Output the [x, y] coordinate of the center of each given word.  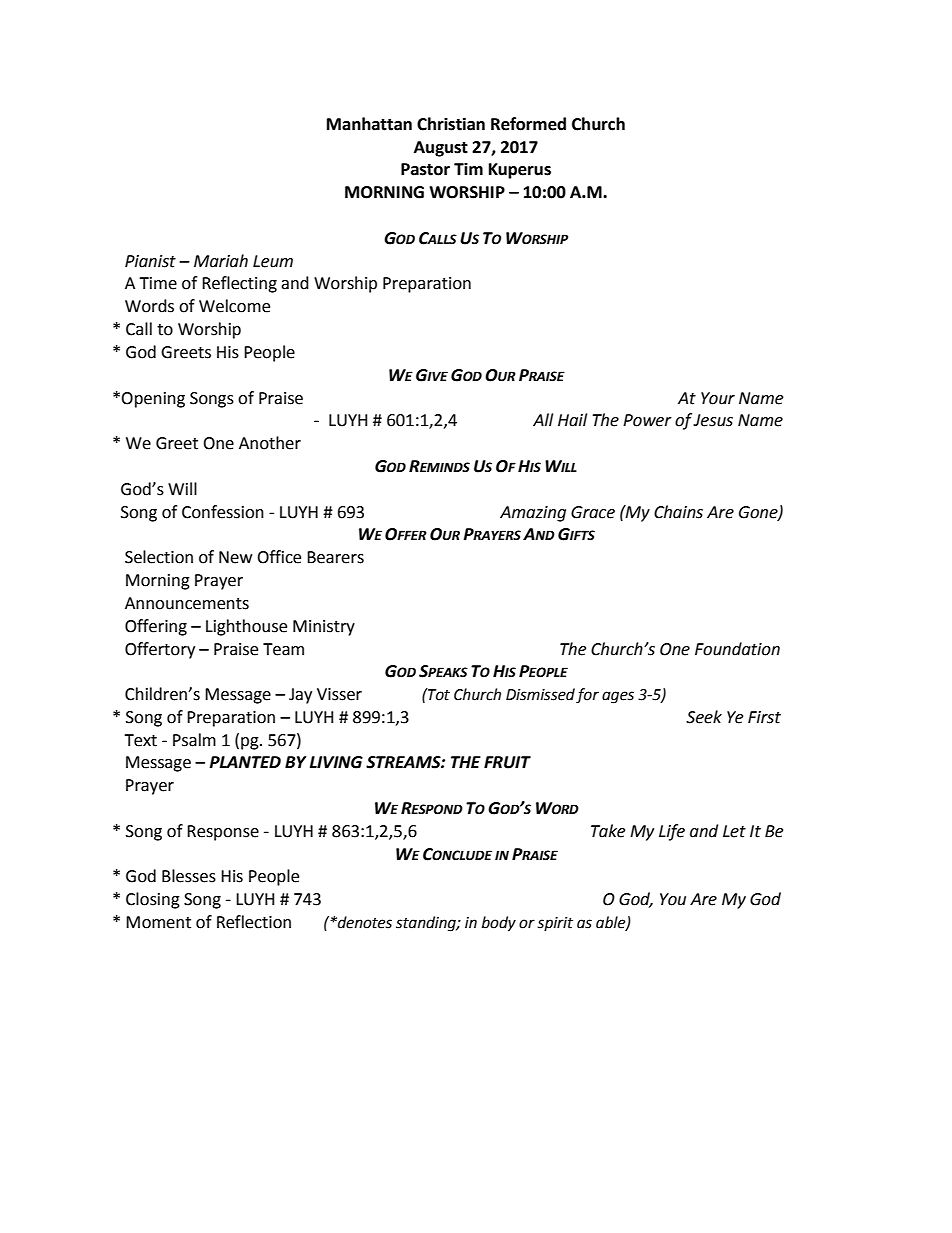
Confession [223, 512]
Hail [572, 420]
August [441, 149]
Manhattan [369, 124]
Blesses [189, 876]
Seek [704, 717]
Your [718, 398]
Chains [678, 512]
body [499, 924]
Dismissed [540, 694]
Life [672, 832]
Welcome [234, 306]
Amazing [533, 514]
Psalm [194, 740]
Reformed [528, 124]
